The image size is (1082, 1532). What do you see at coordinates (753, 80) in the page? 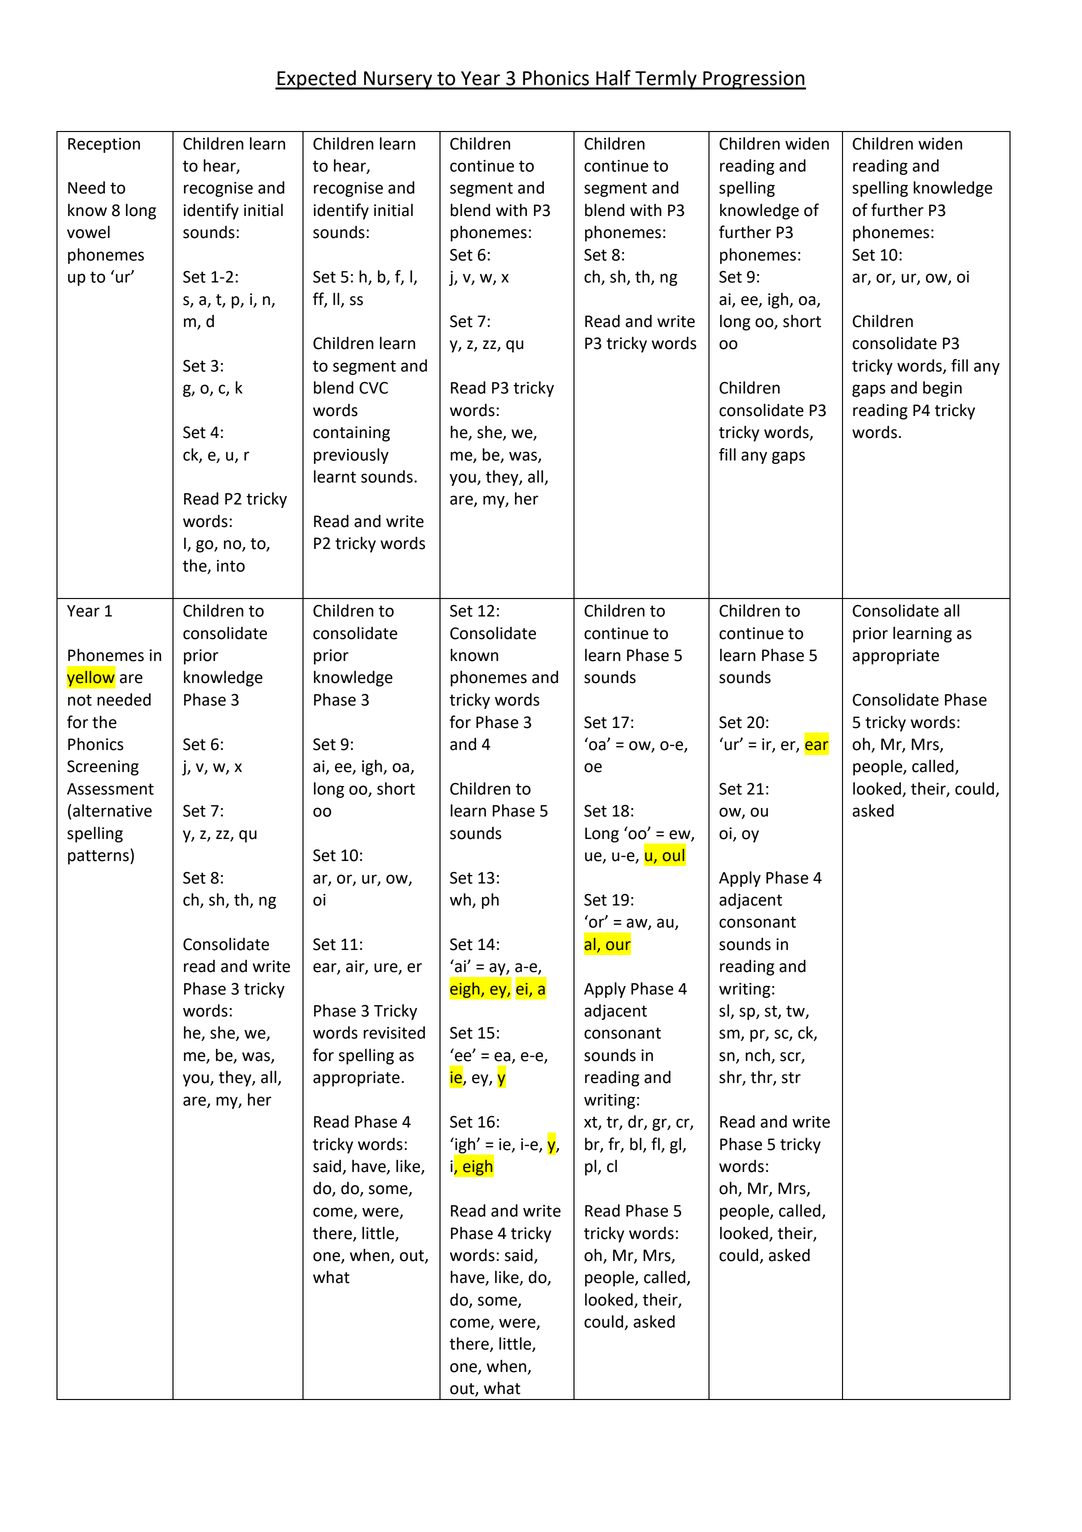
I see `Progression` at bounding box center [753, 80].
